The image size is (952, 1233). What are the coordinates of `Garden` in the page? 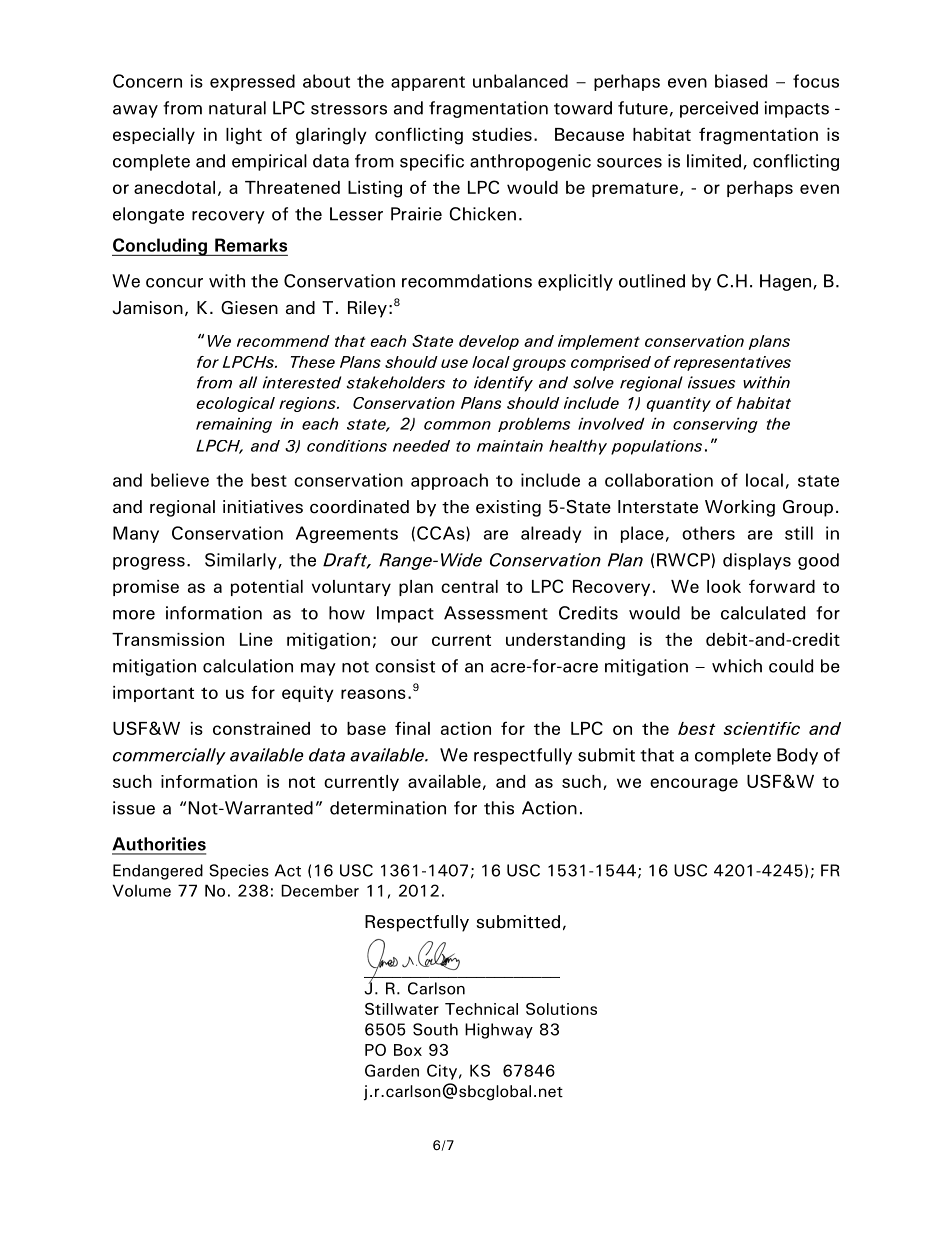 It's located at (392, 1070).
